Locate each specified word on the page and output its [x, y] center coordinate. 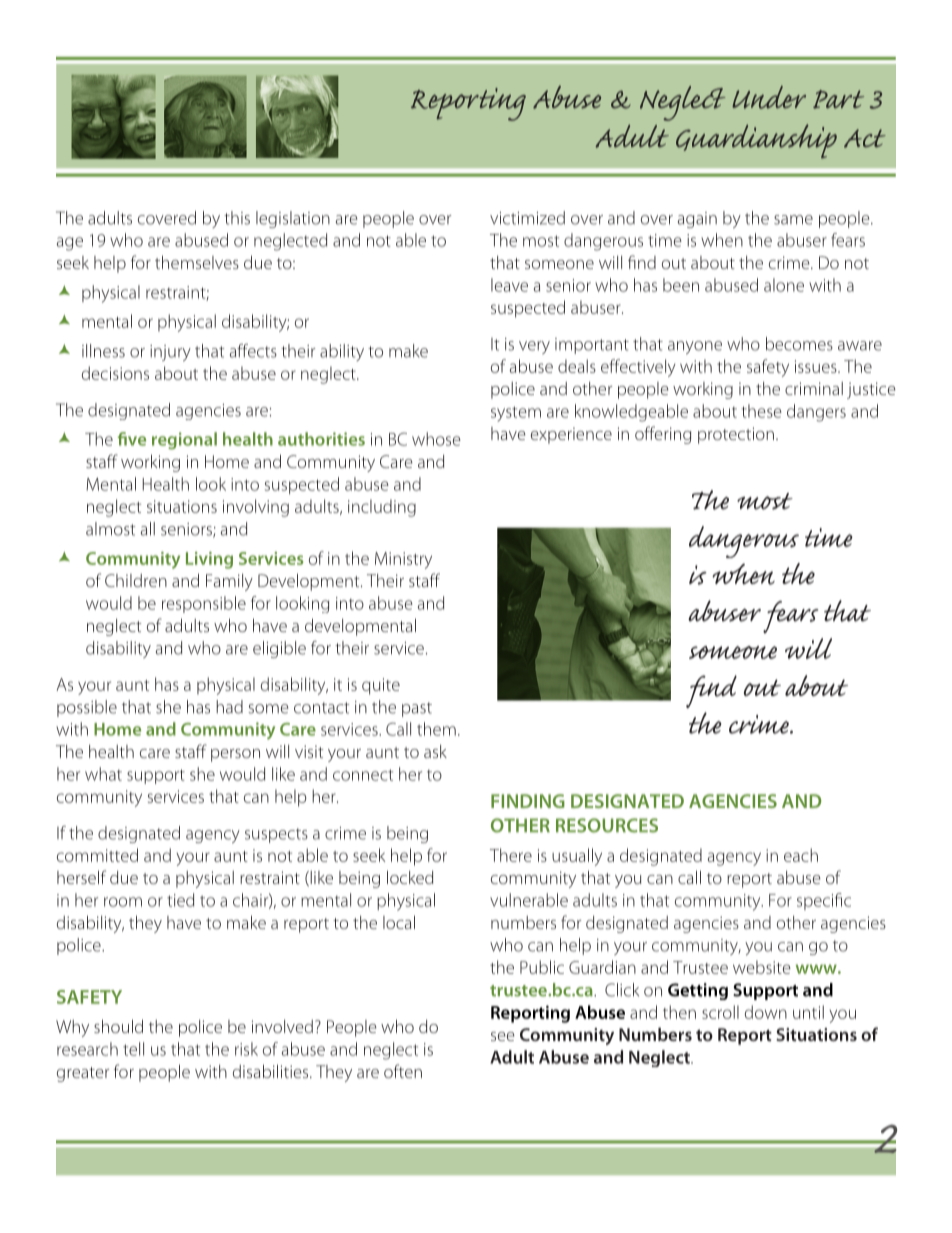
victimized [527, 218]
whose [436, 439]
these [762, 411]
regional [184, 441]
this [237, 218]
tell [133, 1049]
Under [769, 97]
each [801, 855]
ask [435, 751]
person [235, 755]
